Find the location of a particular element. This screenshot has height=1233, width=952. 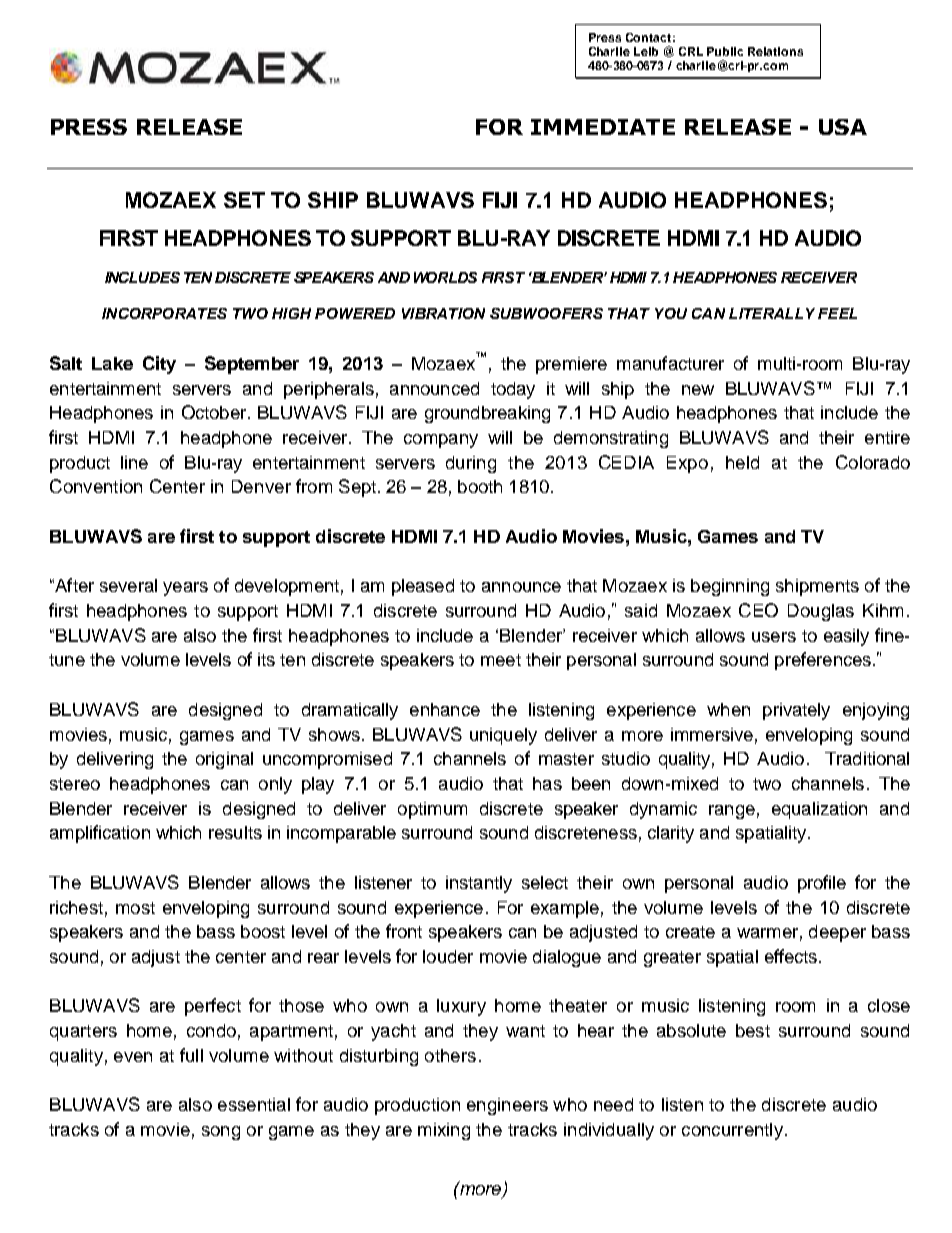

IMMEDIATE is located at coordinates (603, 127).
